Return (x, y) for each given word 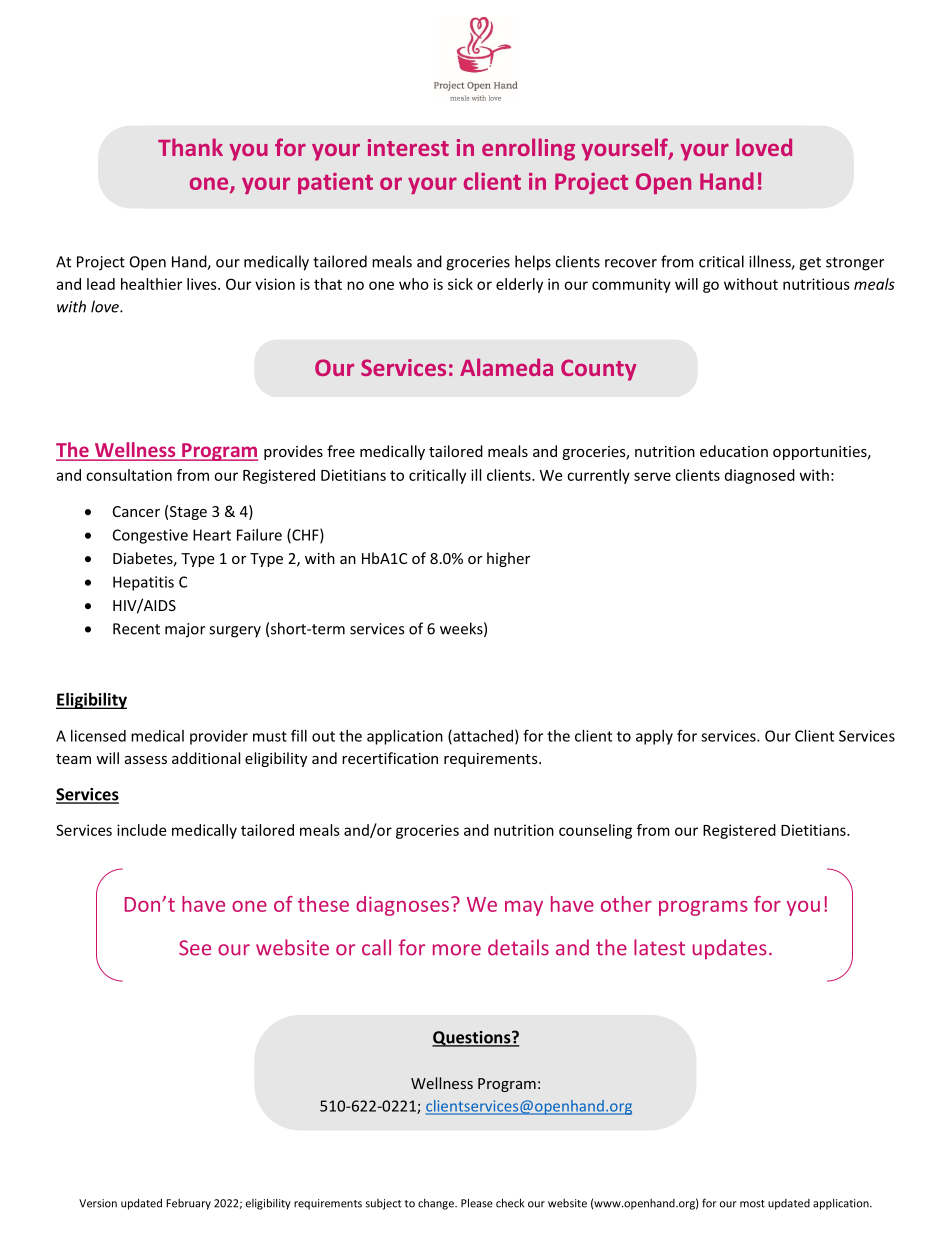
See (195, 948)
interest (408, 147)
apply (654, 737)
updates (730, 949)
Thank (190, 147)
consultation (129, 475)
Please (477, 1203)
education (734, 451)
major (185, 630)
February (188, 1204)
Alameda (506, 367)
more (457, 950)
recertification (390, 758)
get (810, 264)
